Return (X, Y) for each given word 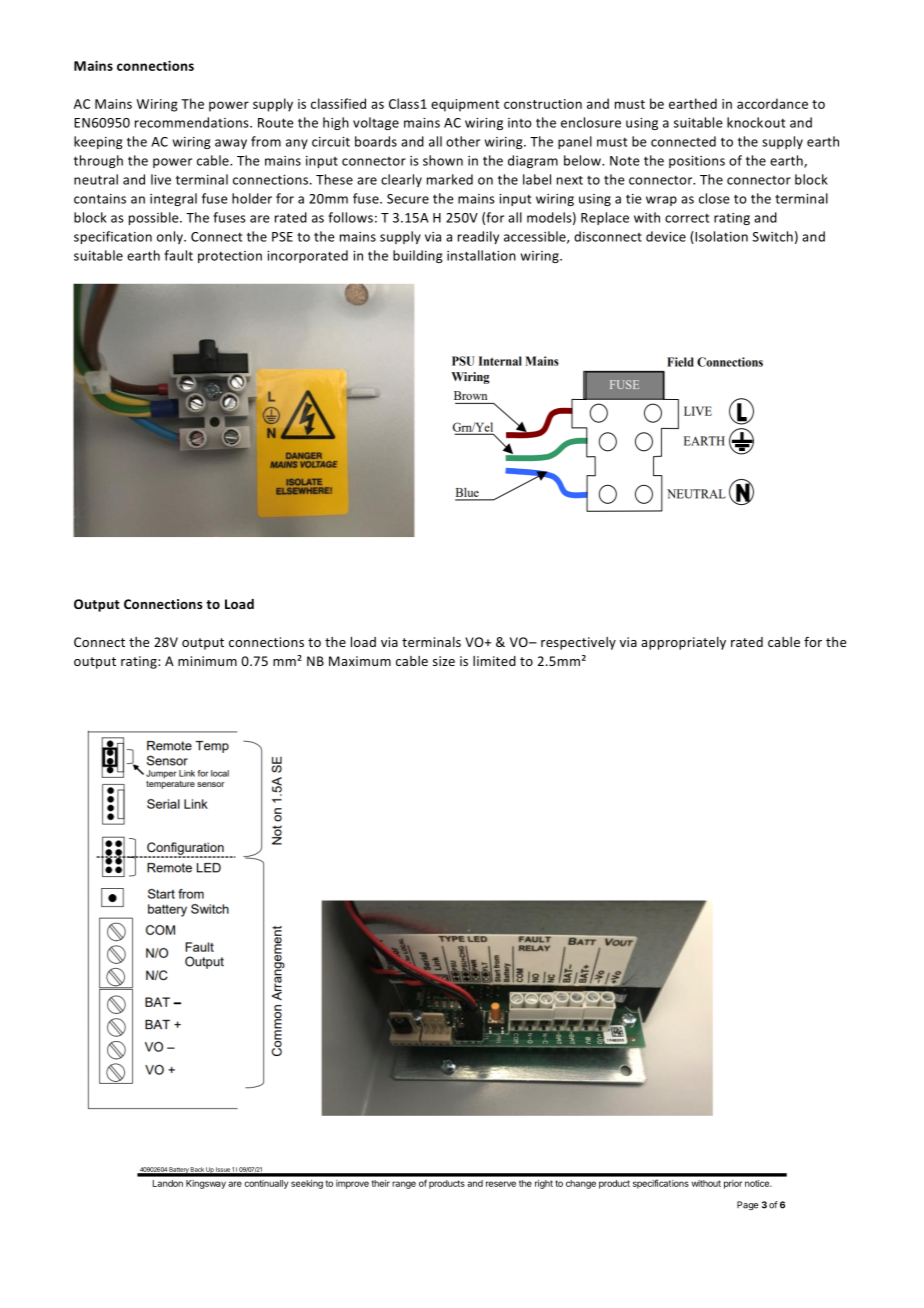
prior (733, 1184)
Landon (168, 1183)
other (463, 141)
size (444, 661)
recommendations (193, 122)
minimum (207, 661)
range (404, 1185)
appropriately (683, 643)
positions (697, 162)
